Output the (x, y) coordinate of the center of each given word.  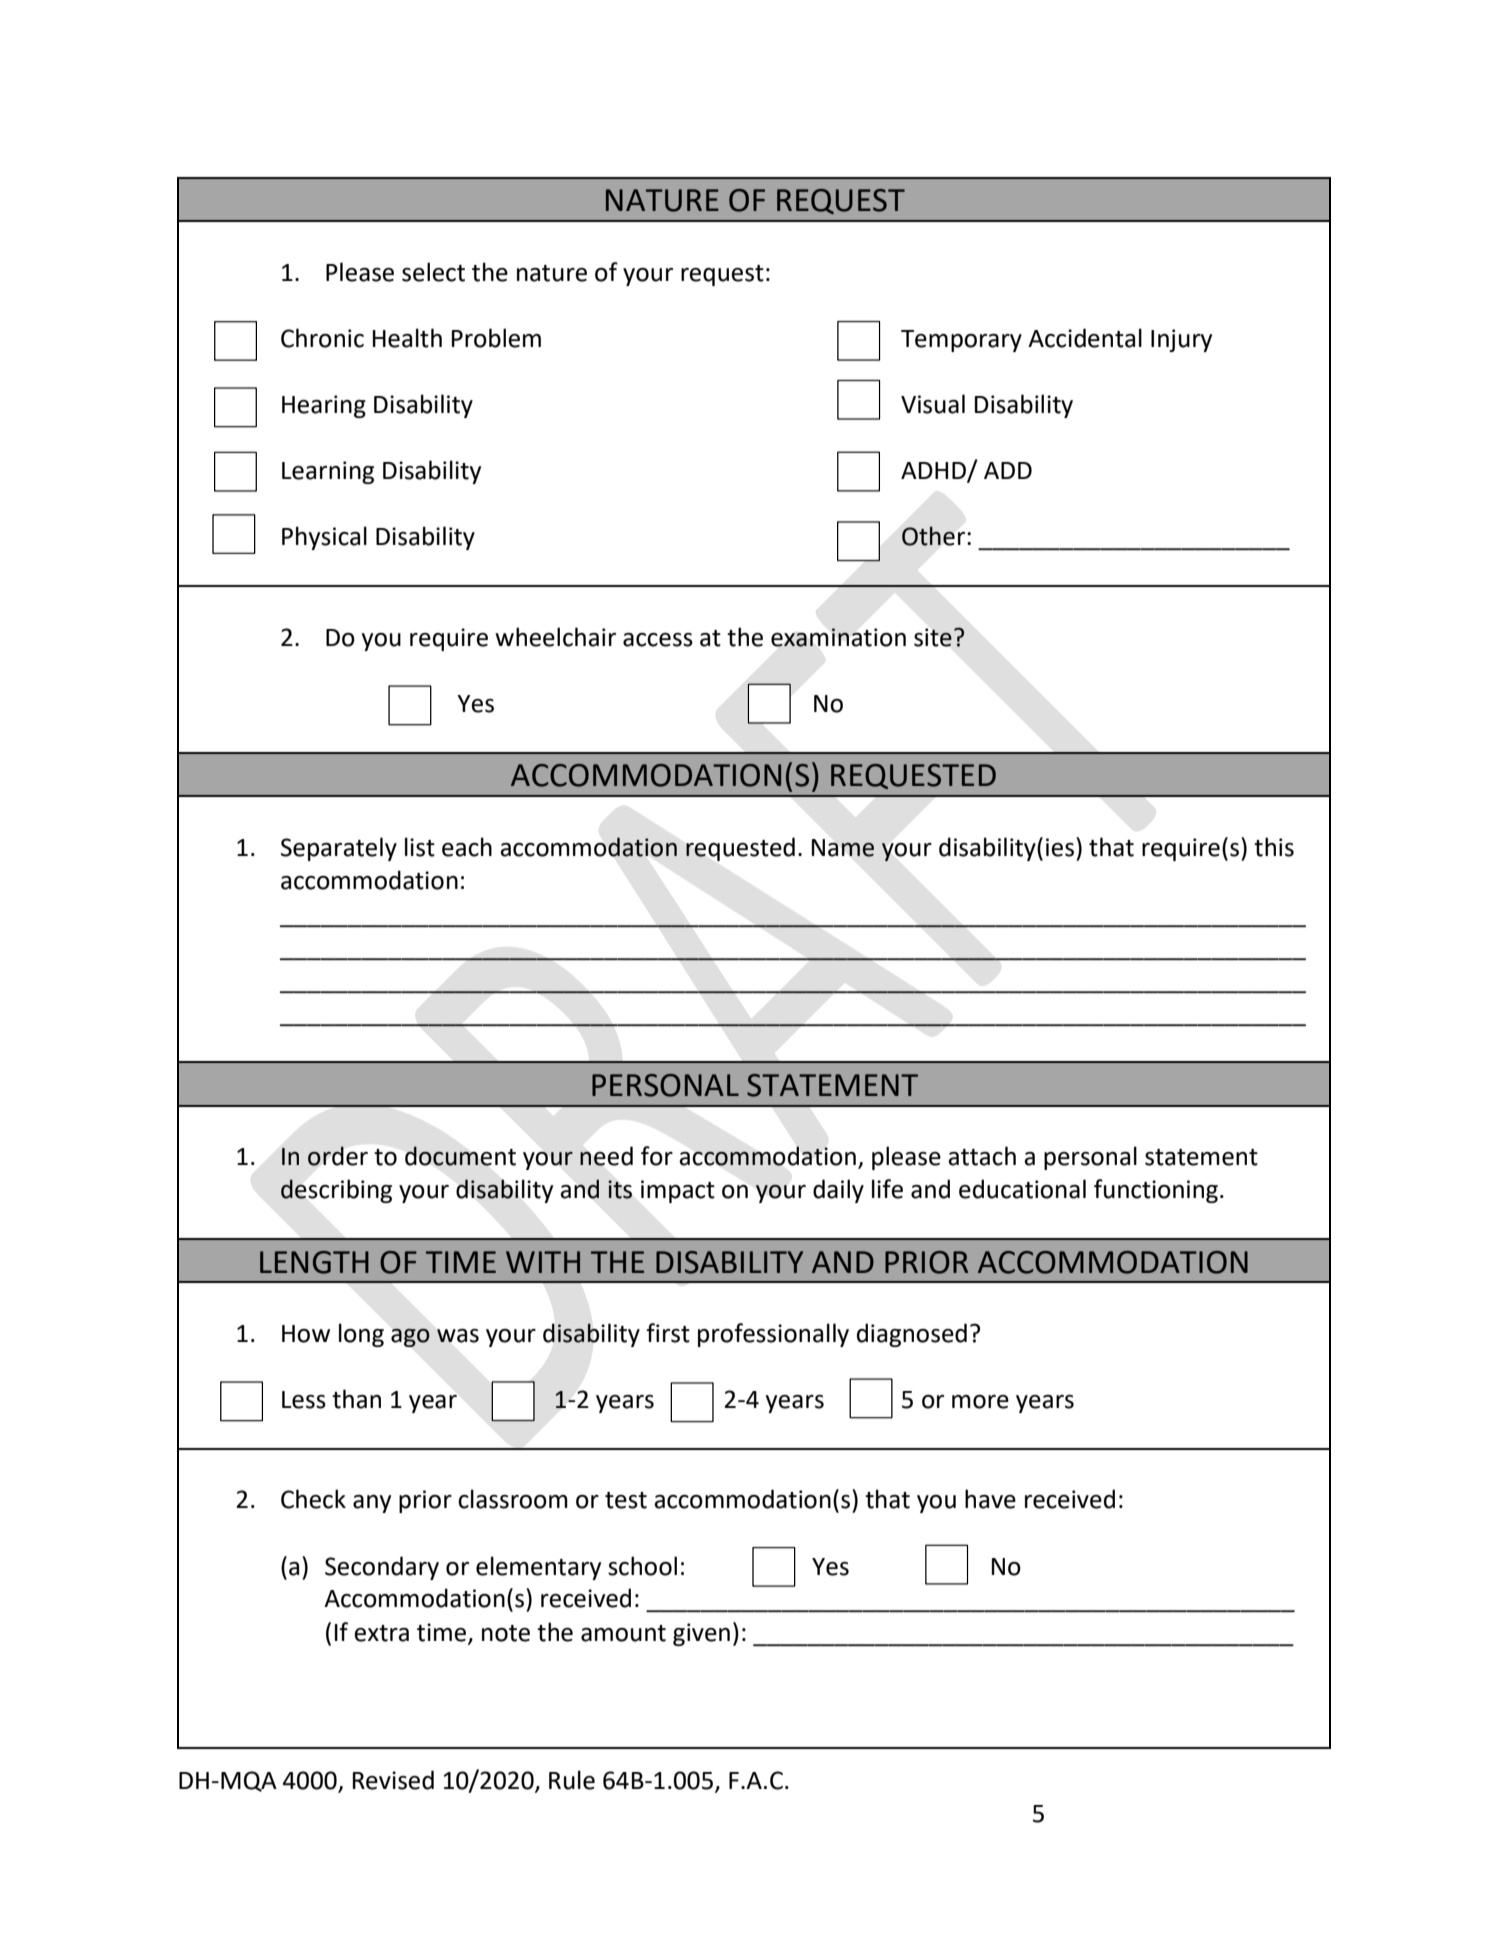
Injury (1181, 340)
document (460, 1156)
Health (407, 338)
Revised (393, 1780)
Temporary (961, 341)
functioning (1156, 1191)
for (657, 1156)
